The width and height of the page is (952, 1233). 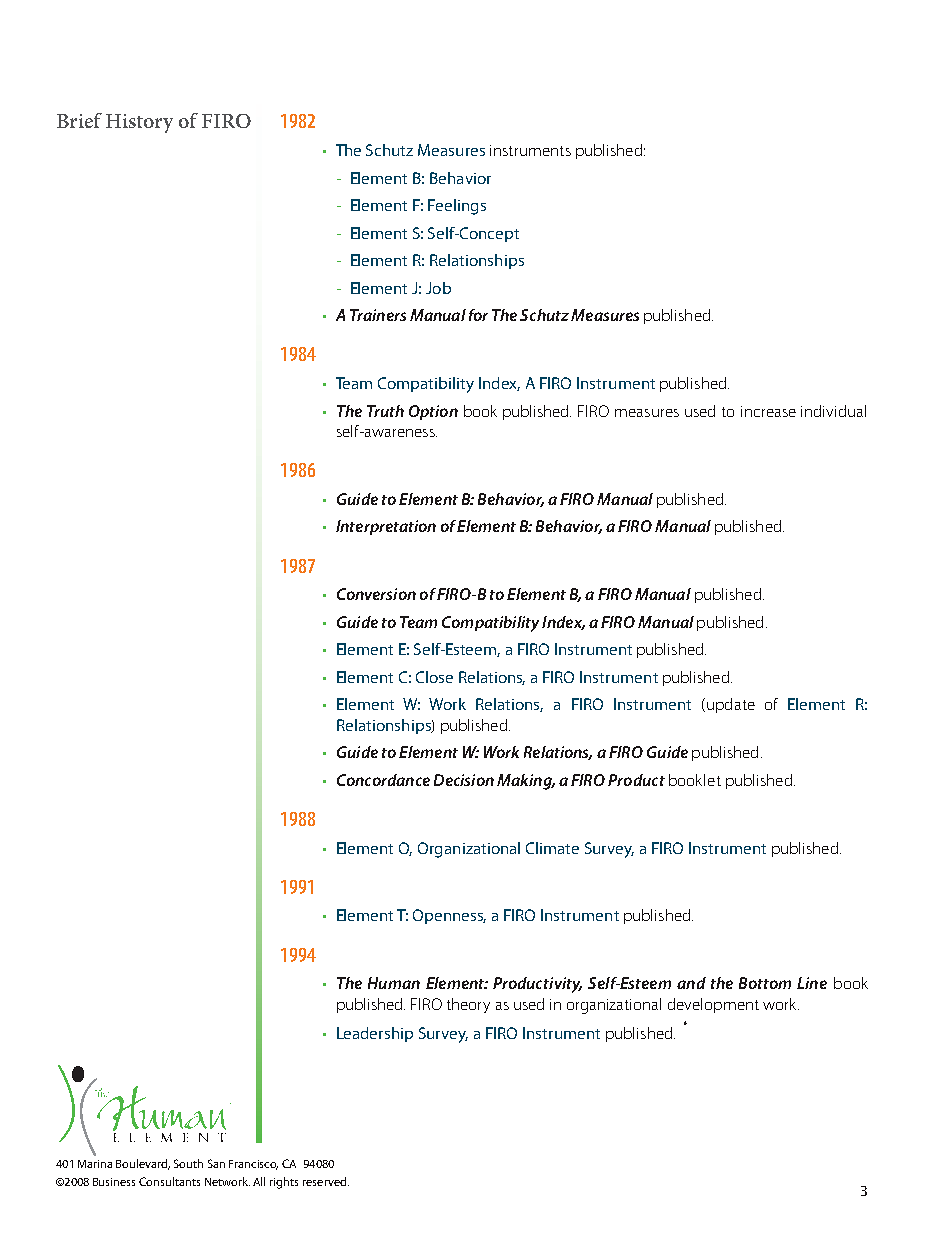 I want to click on Conversion, so click(x=376, y=594).
